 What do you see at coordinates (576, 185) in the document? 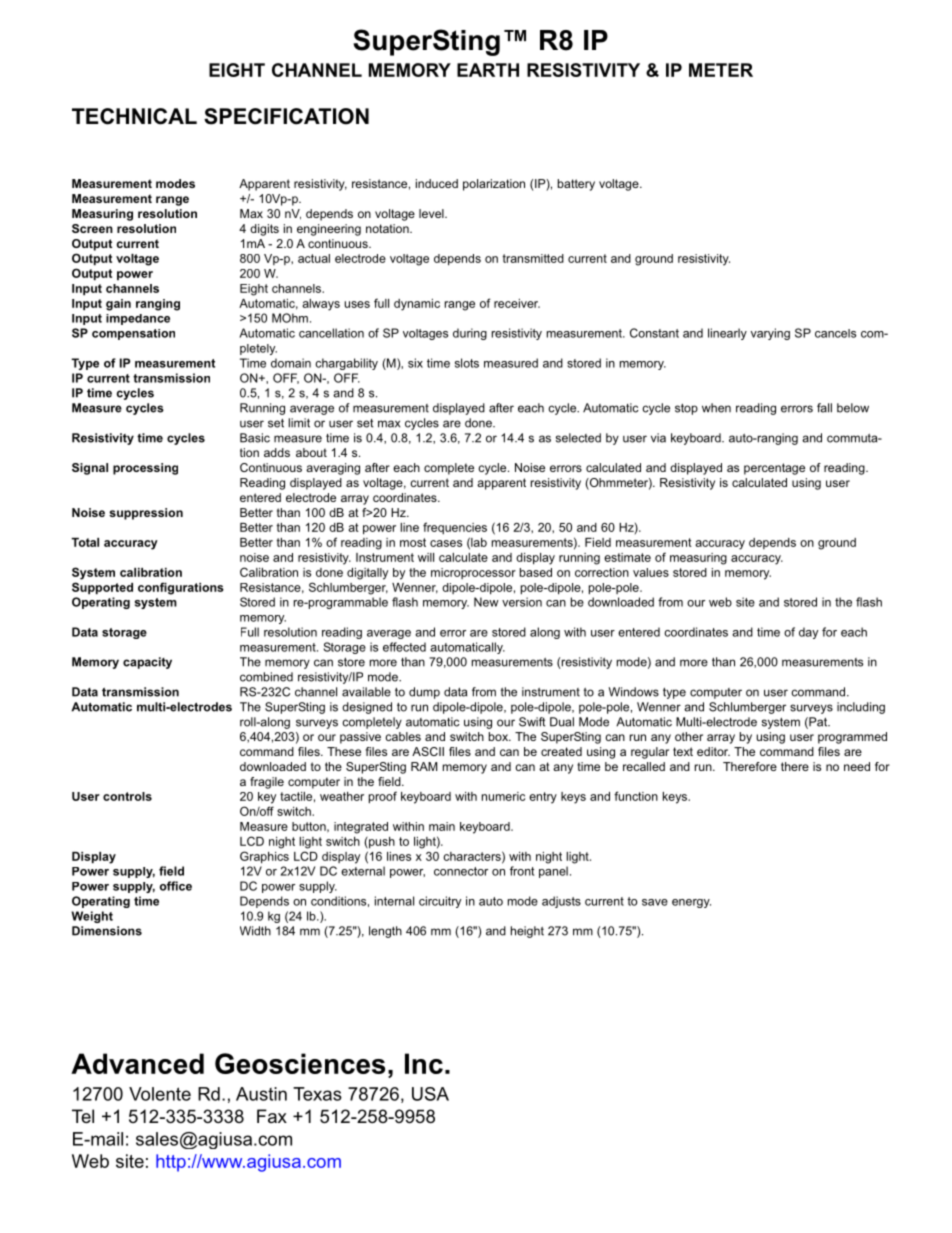
I see `battery` at bounding box center [576, 185].
